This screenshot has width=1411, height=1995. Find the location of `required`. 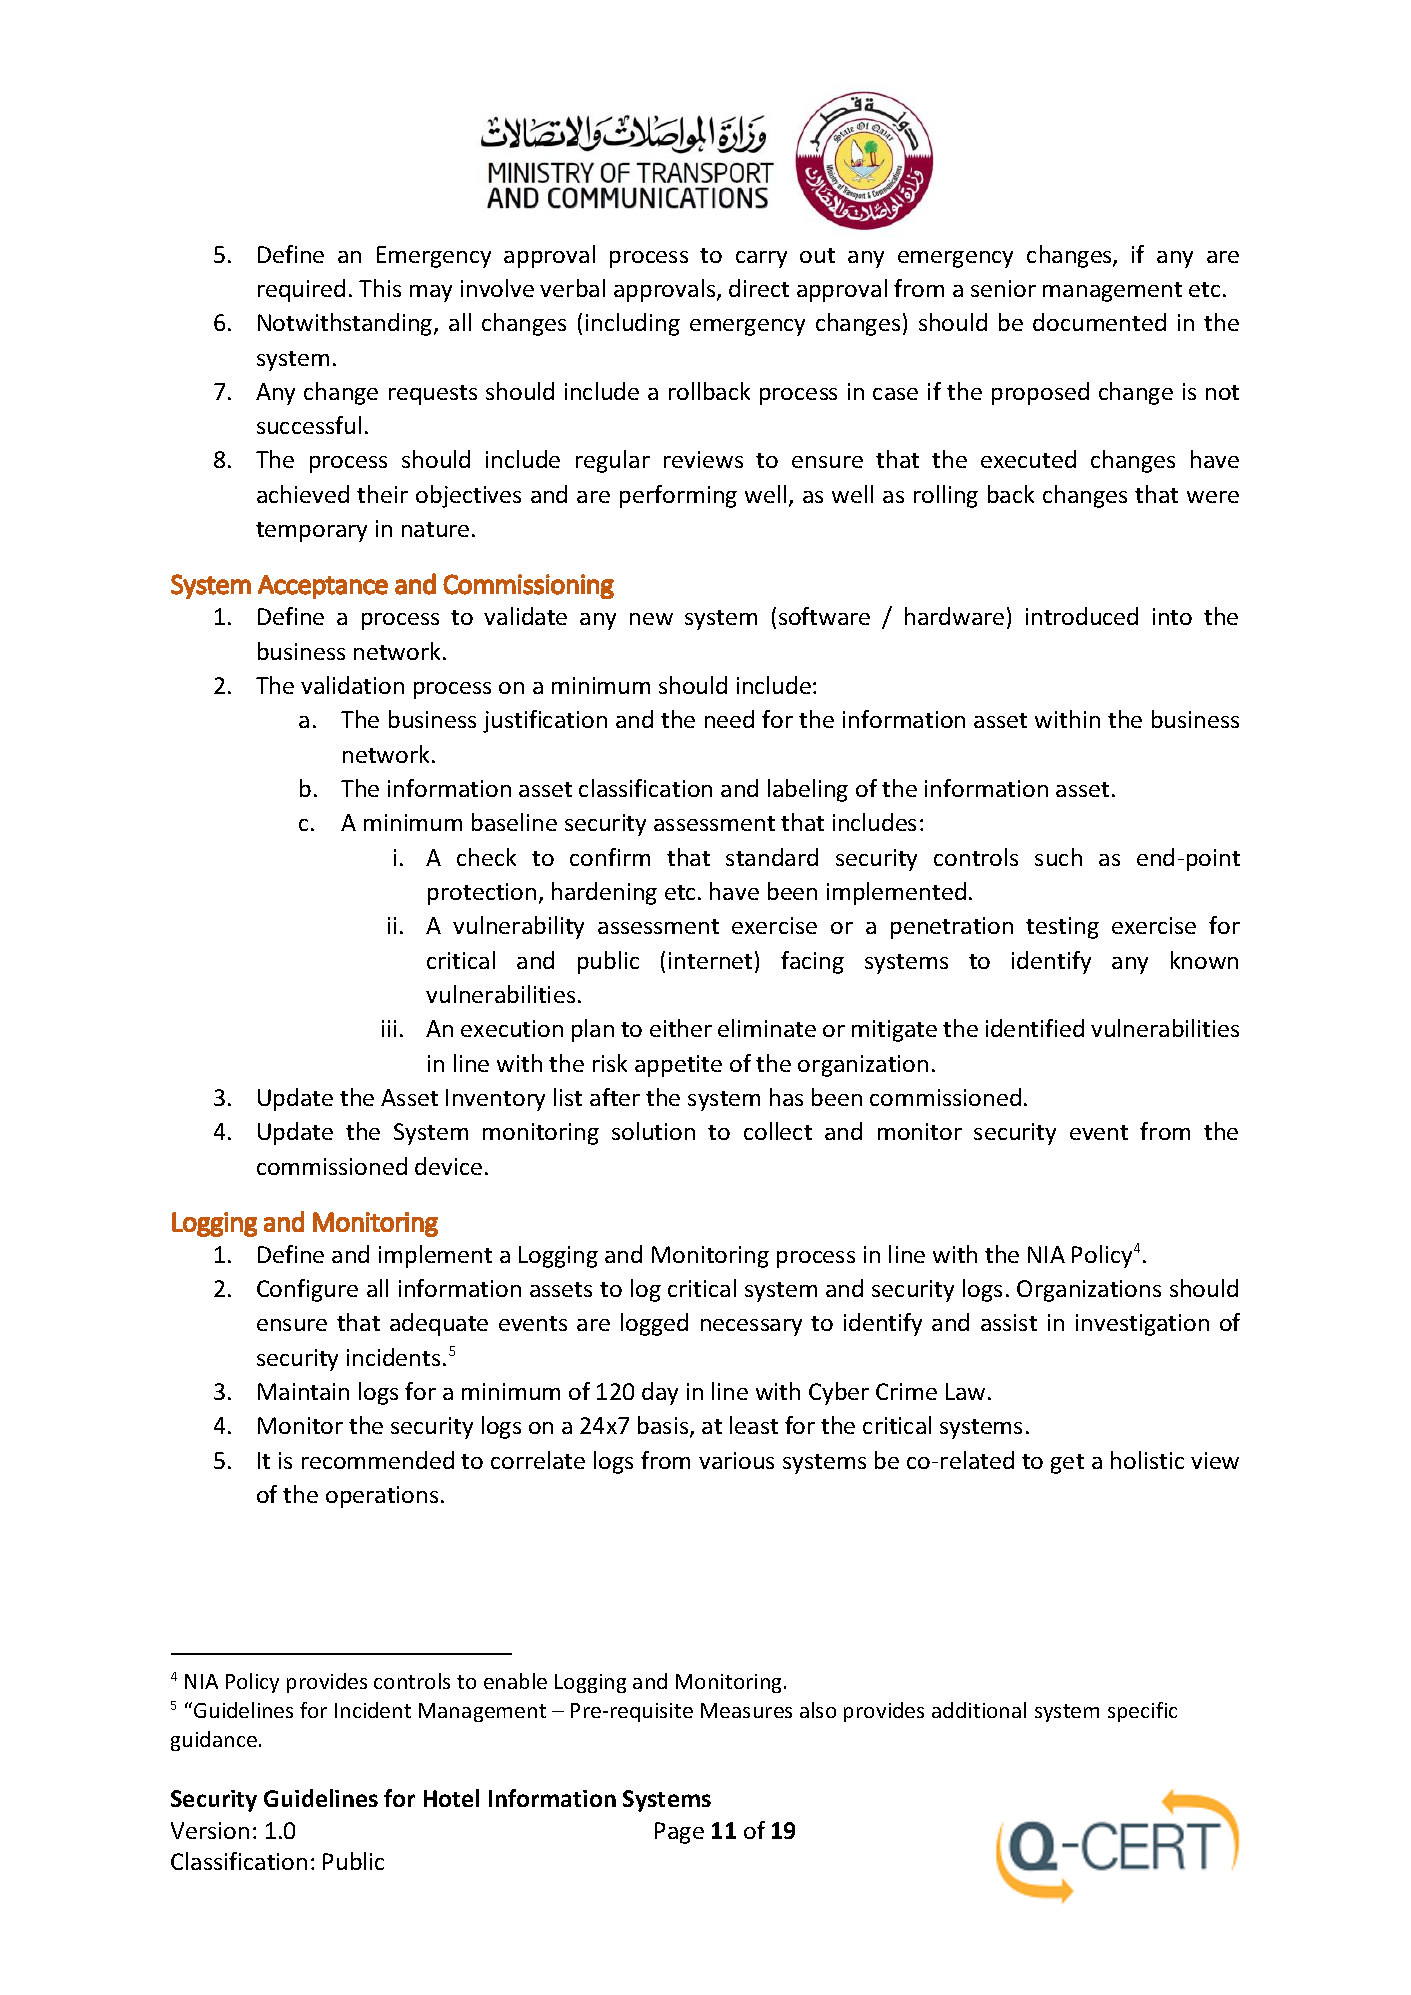

required is located at coordinates (301, 290).
